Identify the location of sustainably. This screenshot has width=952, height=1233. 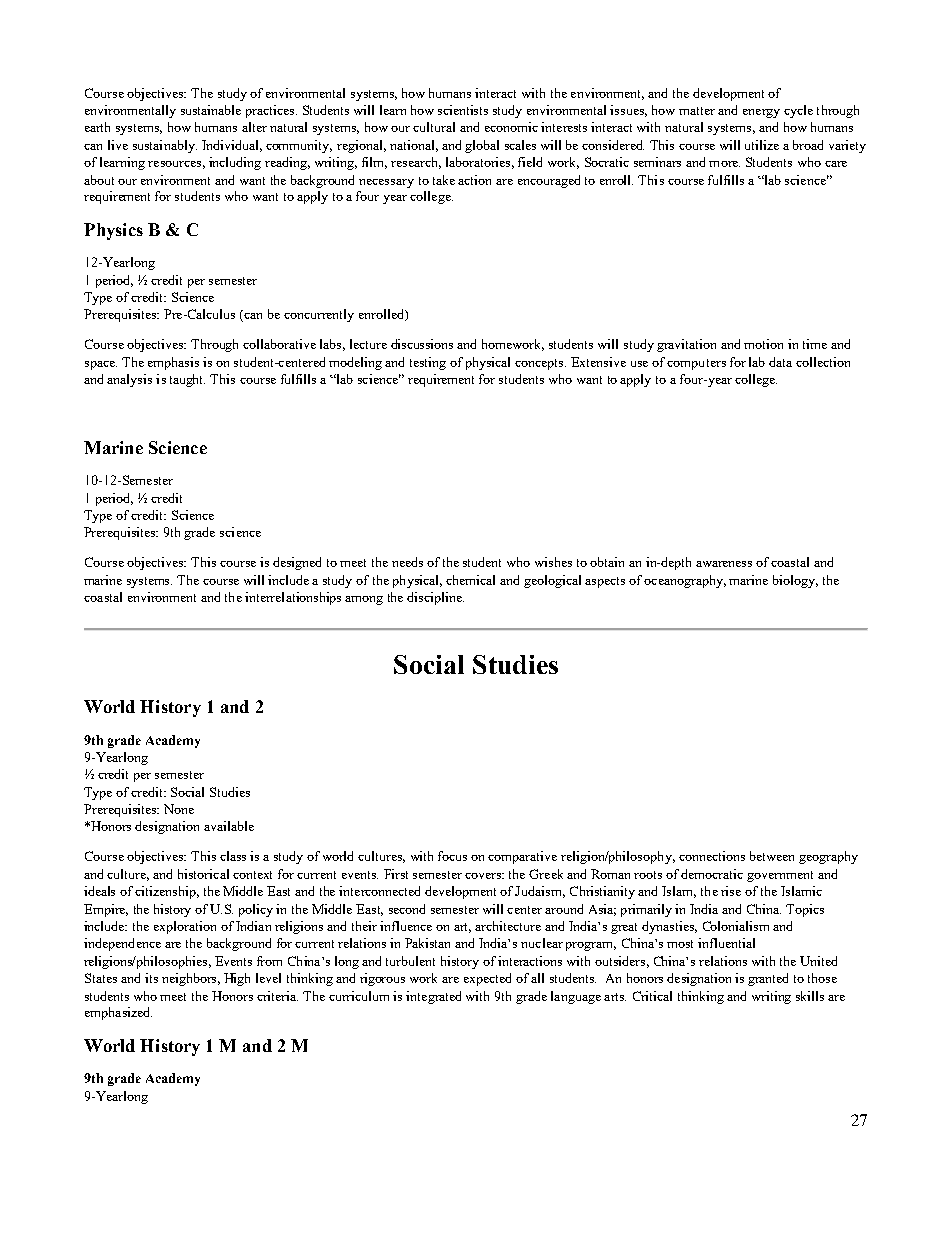
(165, 146).
